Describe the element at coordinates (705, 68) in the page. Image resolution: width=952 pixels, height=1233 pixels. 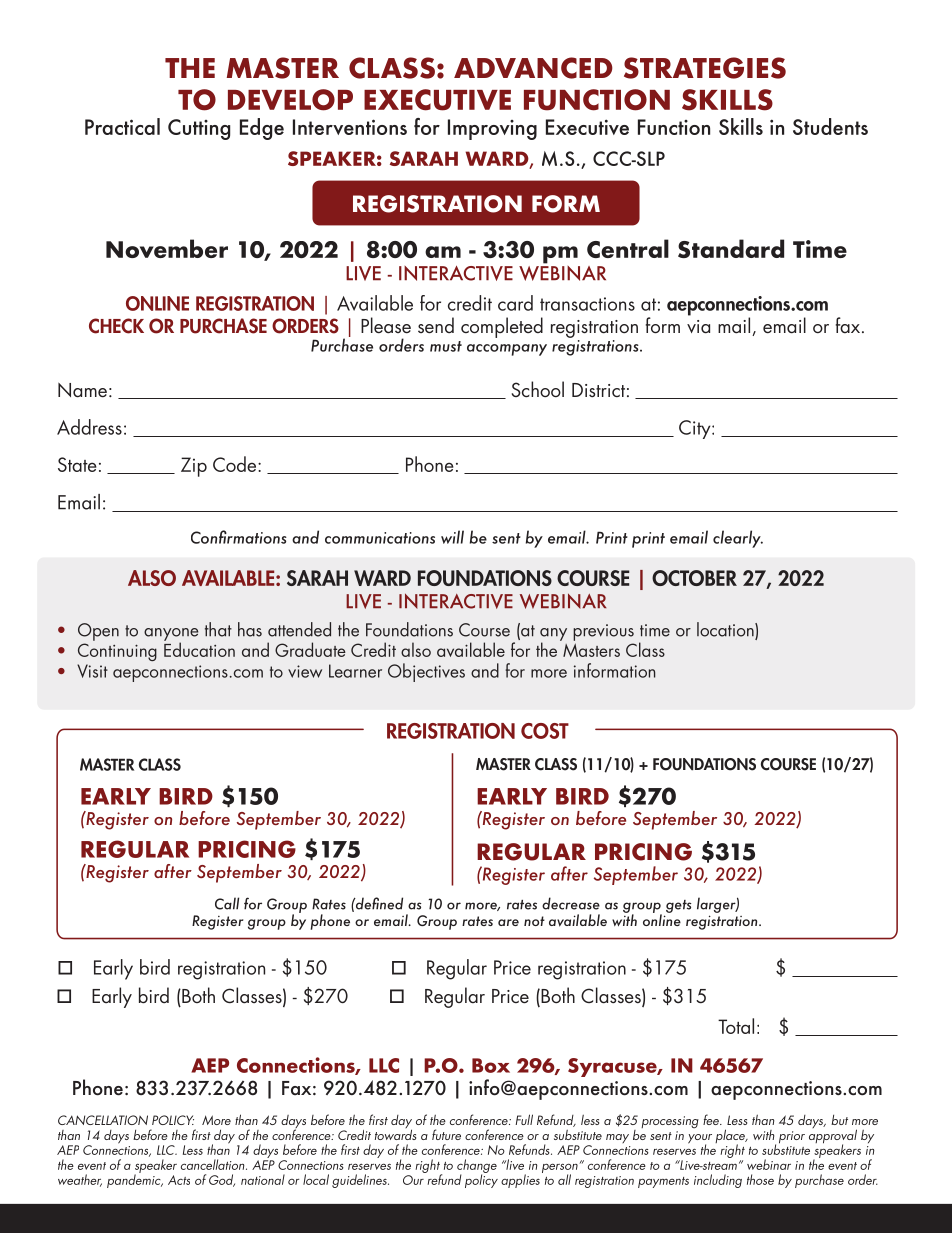
I see `STRATEGIES` at that location.
